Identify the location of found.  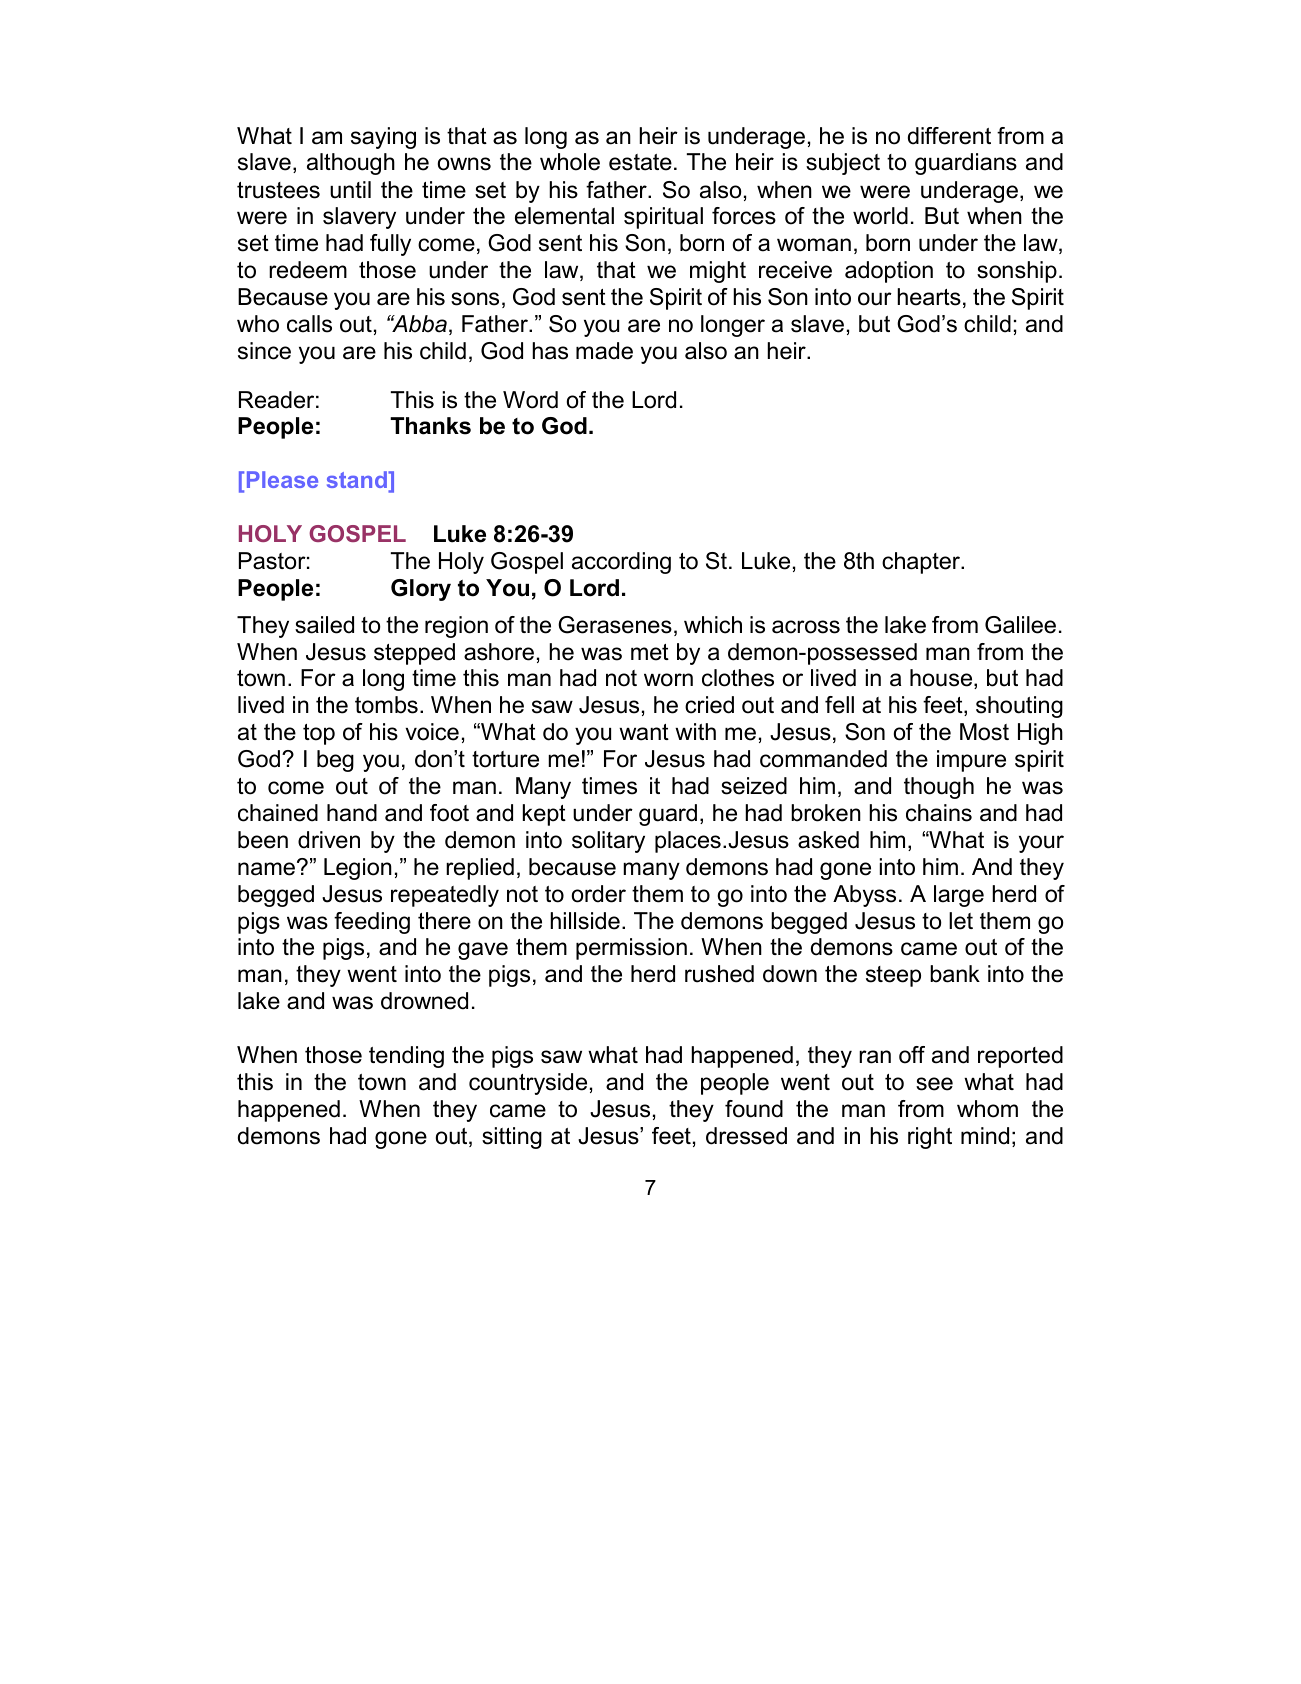
(754, 1109).
